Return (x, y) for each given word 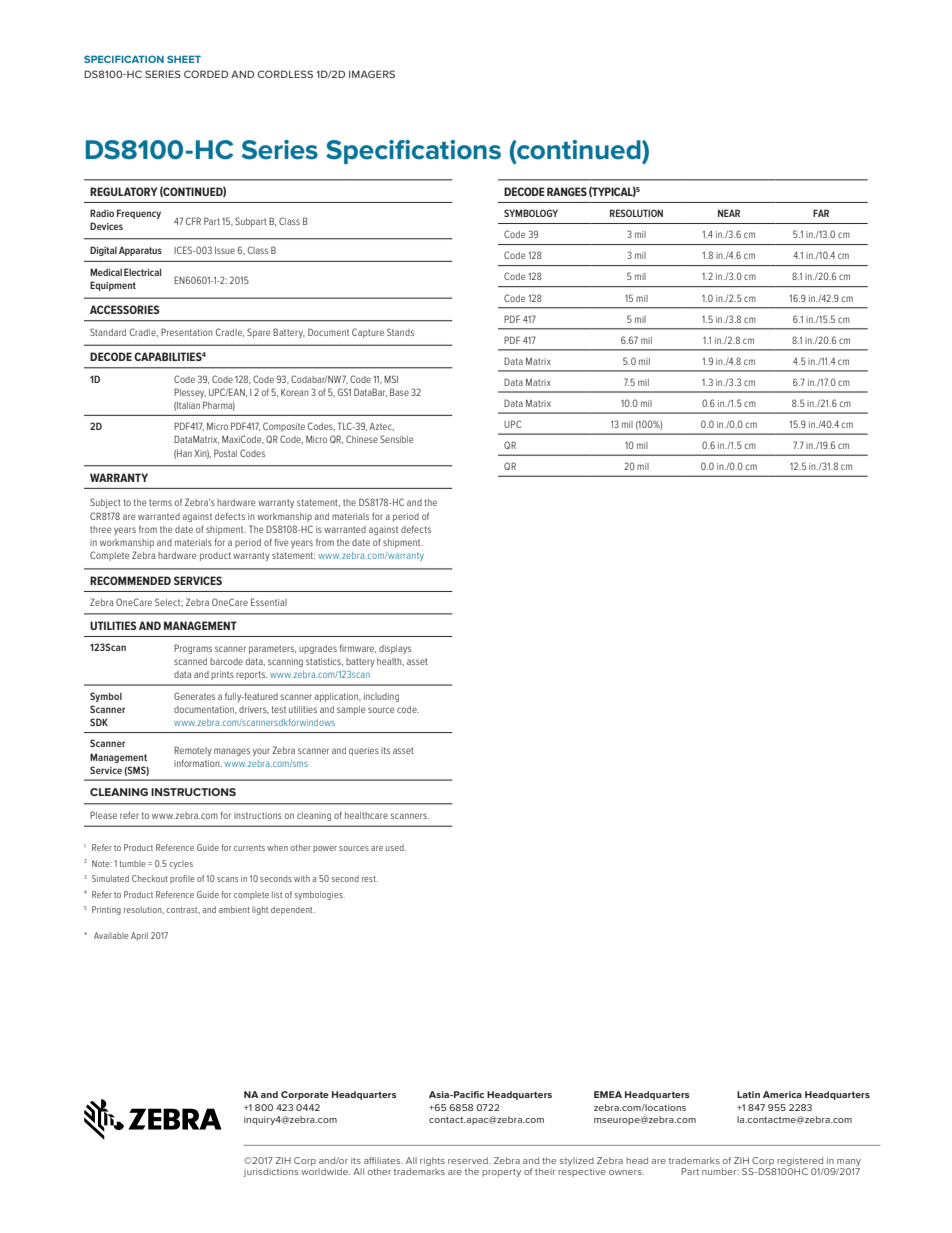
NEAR (729, 213)
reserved (469, 1160)
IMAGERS (372, 74)
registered (800, 1163)
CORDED (206, 74)
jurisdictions (270, 1172)
